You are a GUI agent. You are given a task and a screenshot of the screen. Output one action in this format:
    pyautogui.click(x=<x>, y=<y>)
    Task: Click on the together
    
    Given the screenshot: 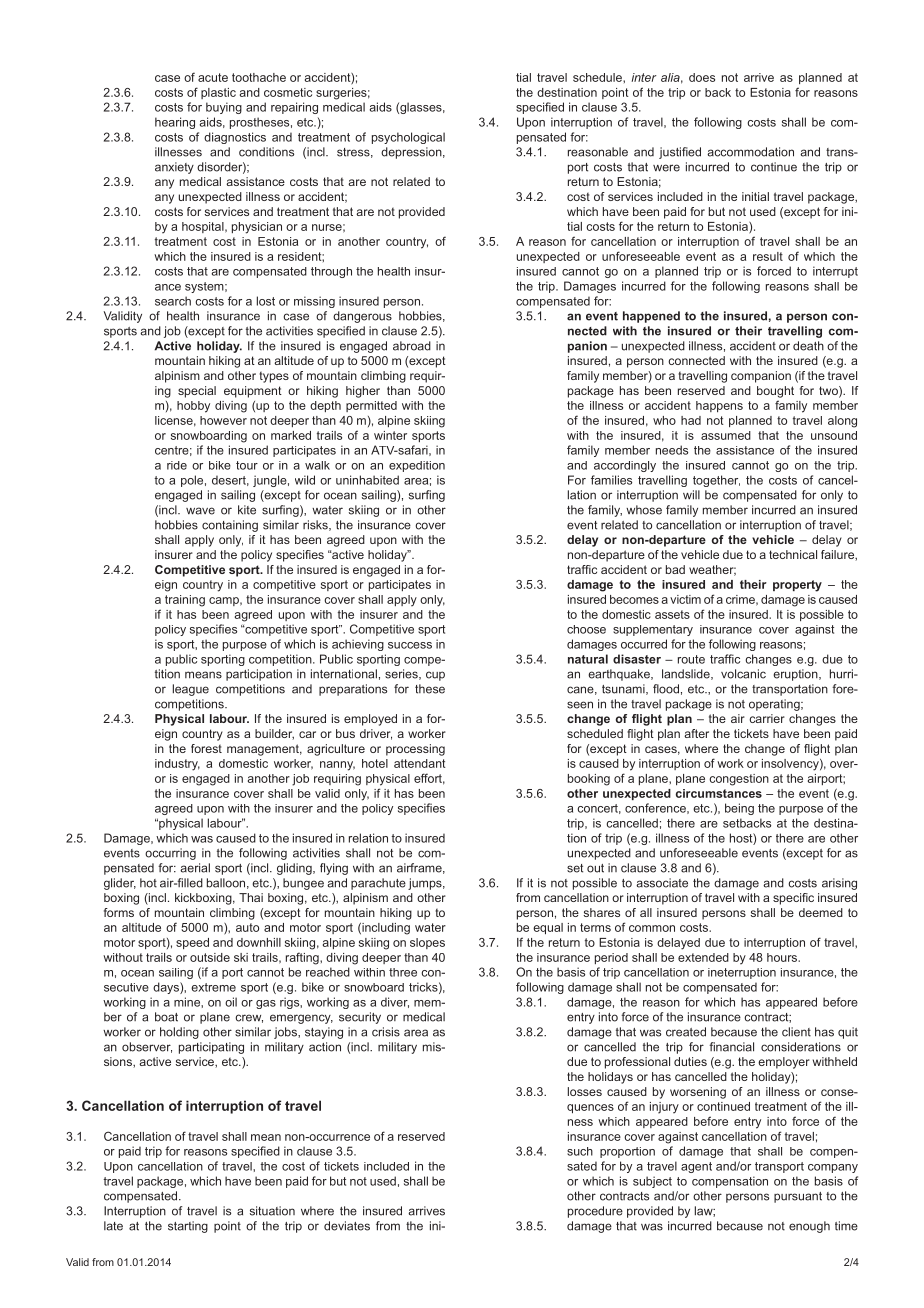 What is the action you would take?
    pyautogui.click(x=716, y=481)
